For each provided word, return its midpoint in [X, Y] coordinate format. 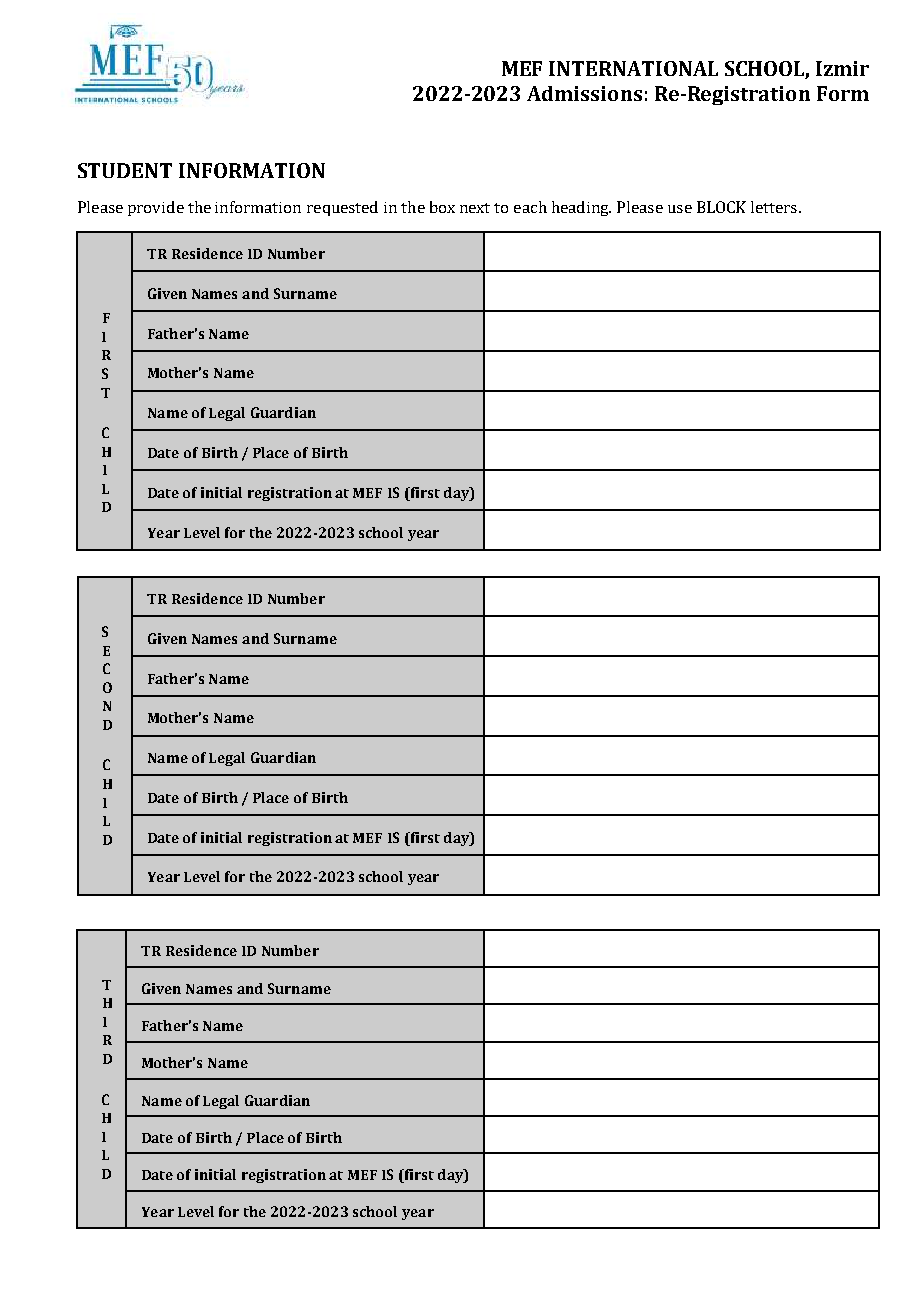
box [442, 207]
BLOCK [721, 207]
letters [774, 207]
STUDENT [125, 170]
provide [156, 208]
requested [342, 208]
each [530, 207]
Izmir [842, 68]
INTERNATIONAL [633, 68]
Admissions [584, 93]
